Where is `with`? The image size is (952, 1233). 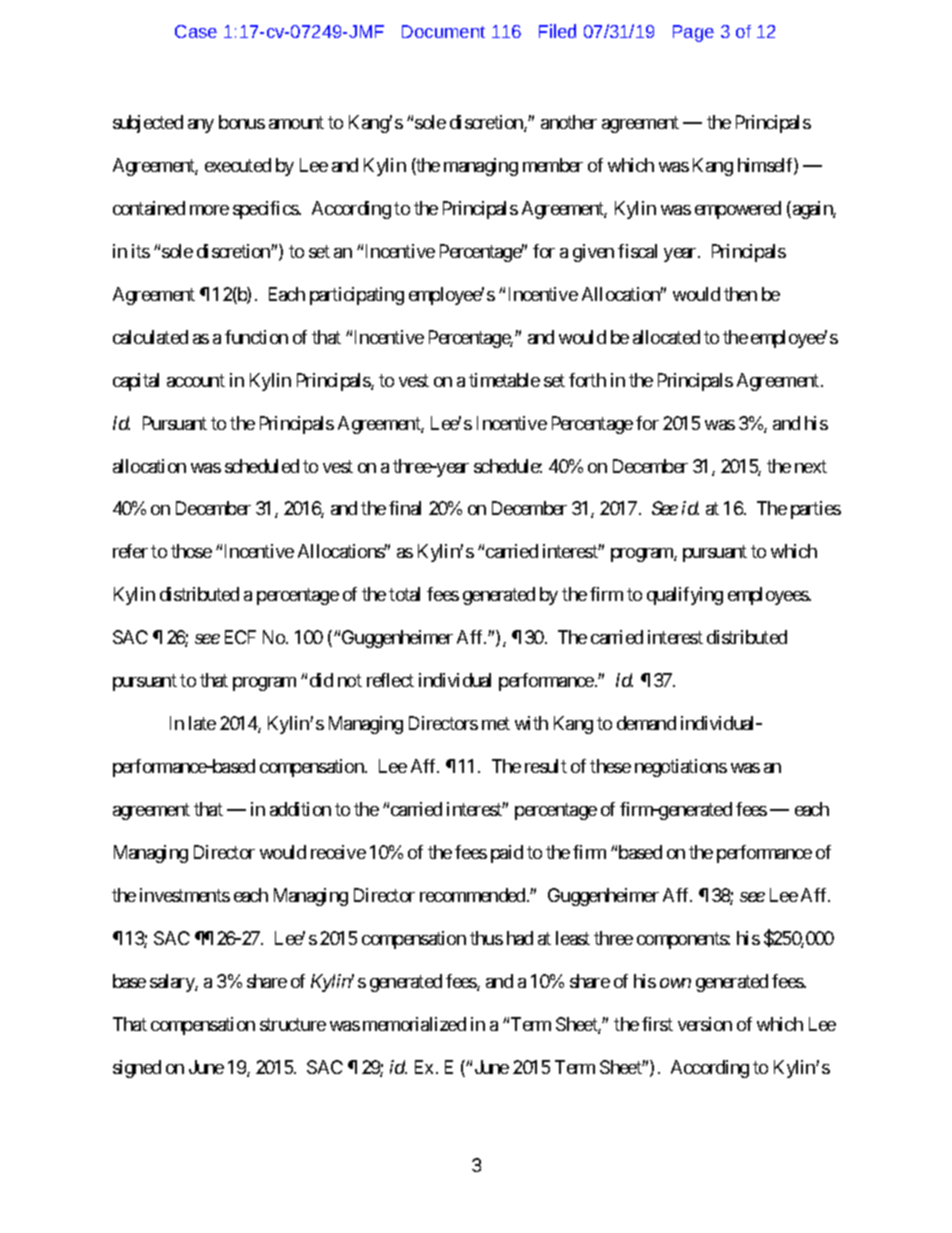
with is located at coordinates (531, 723).
